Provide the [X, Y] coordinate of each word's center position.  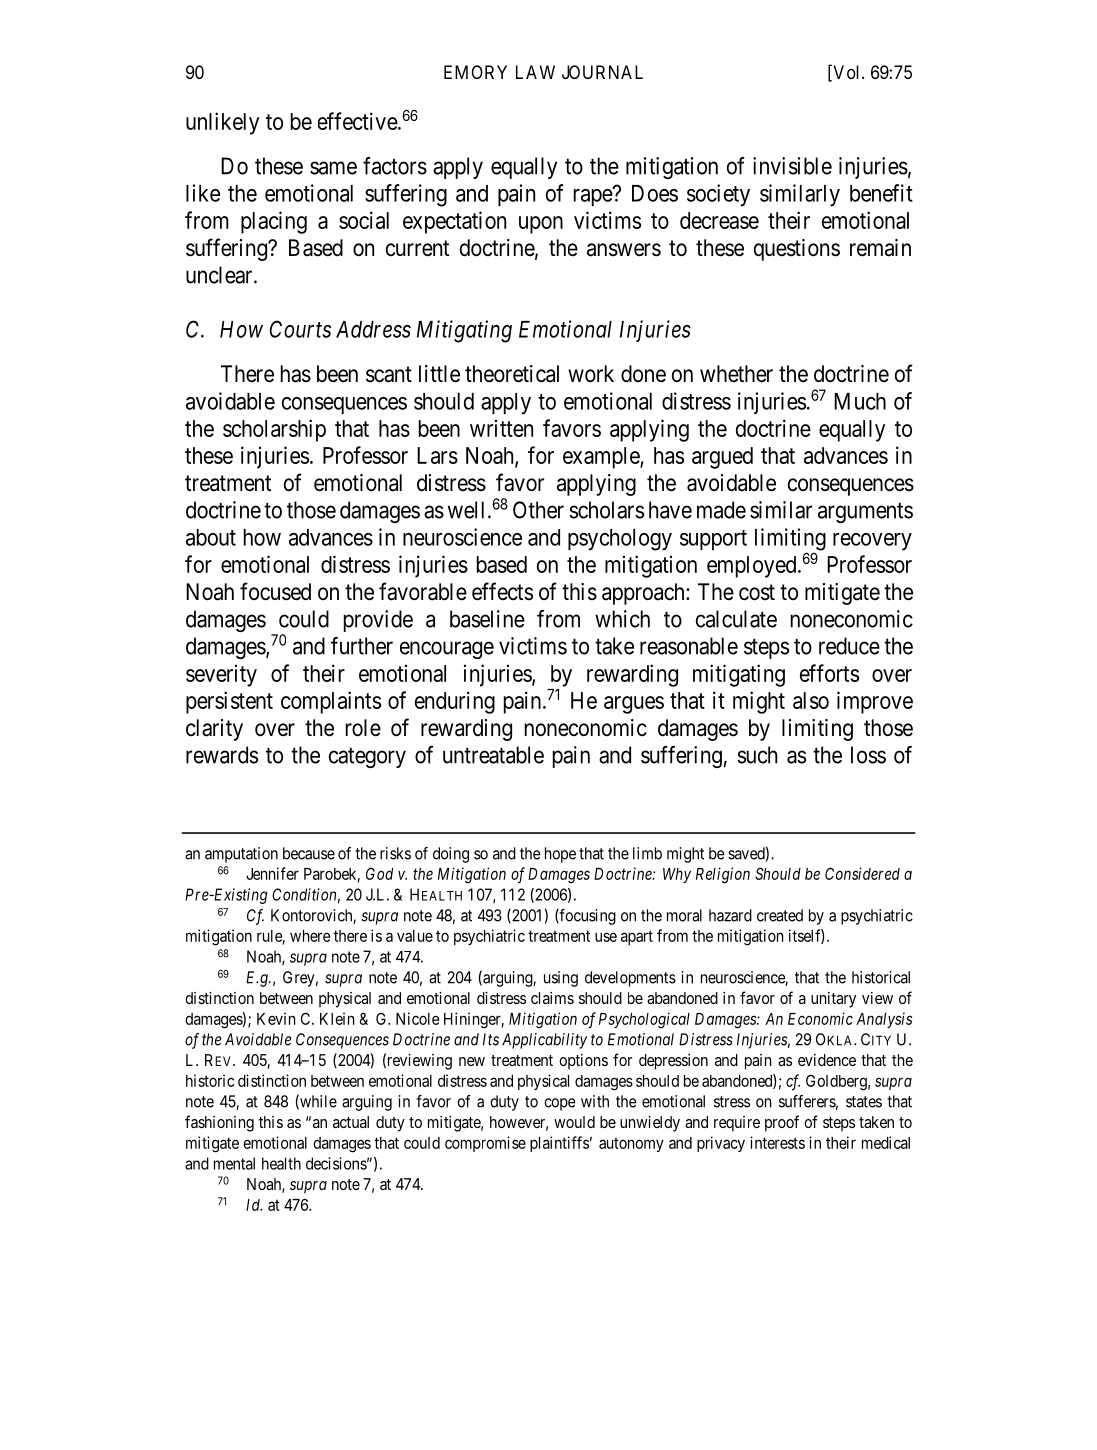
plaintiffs [559, 1144]
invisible [792, 166]
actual [351, 1122]
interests [777, 1142]
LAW [535, 72]
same [333, 168]
